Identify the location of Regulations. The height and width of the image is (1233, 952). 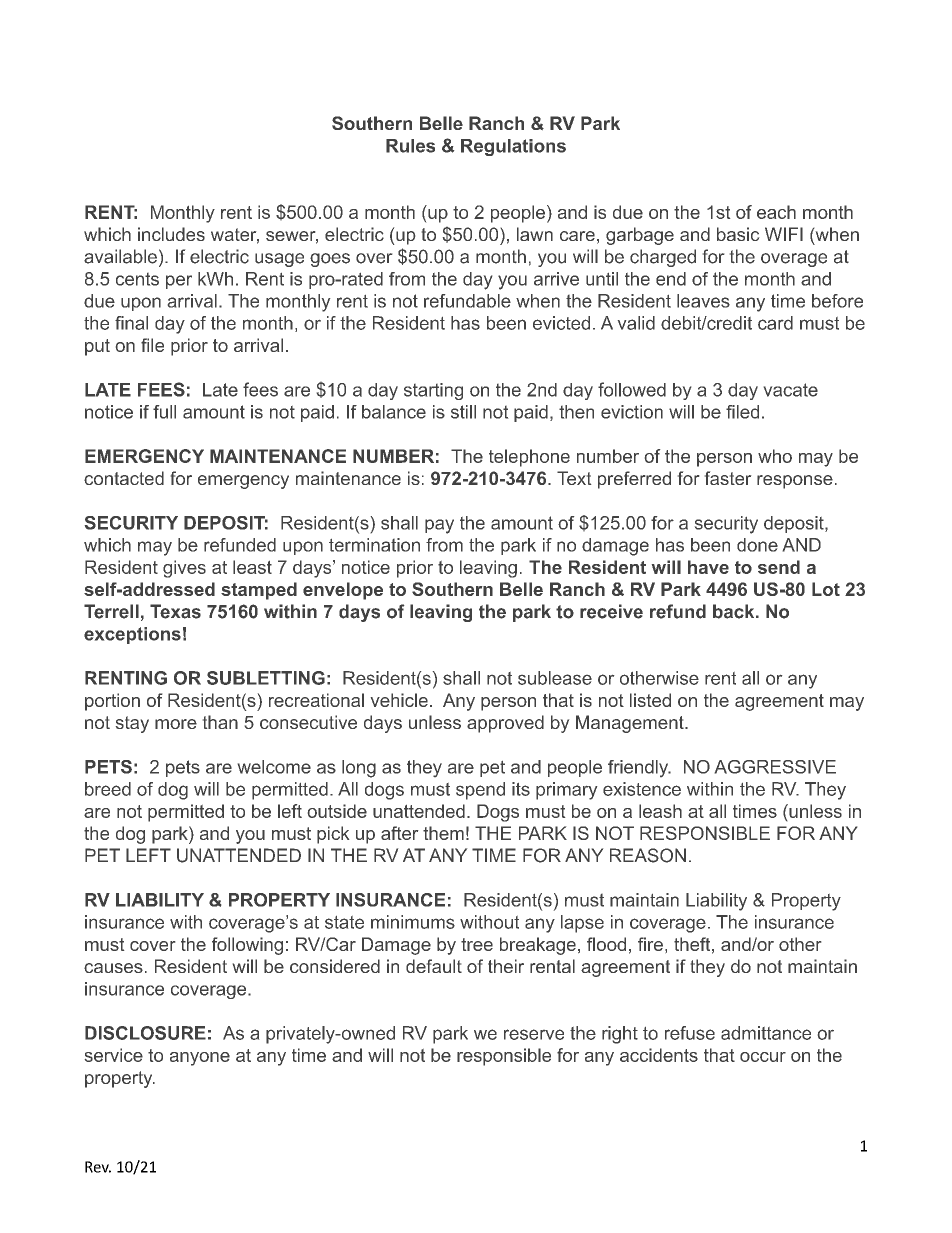
(513, 147).
